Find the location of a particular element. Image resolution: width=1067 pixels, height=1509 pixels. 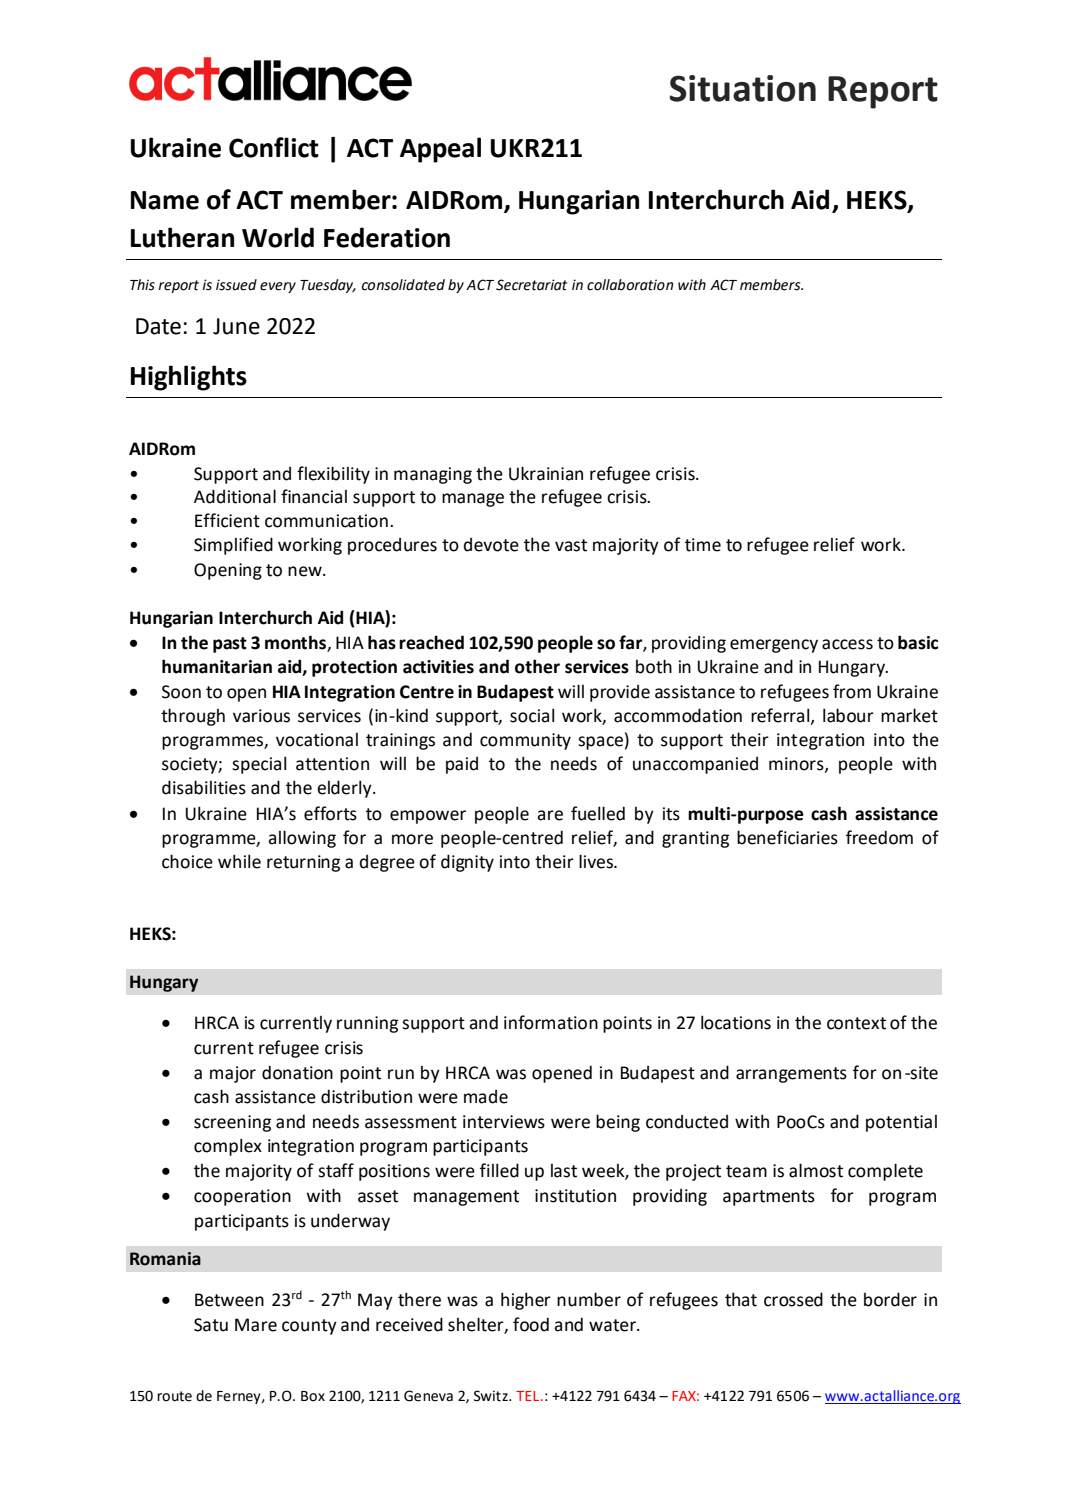

time is located at coordinates (703, 545).
